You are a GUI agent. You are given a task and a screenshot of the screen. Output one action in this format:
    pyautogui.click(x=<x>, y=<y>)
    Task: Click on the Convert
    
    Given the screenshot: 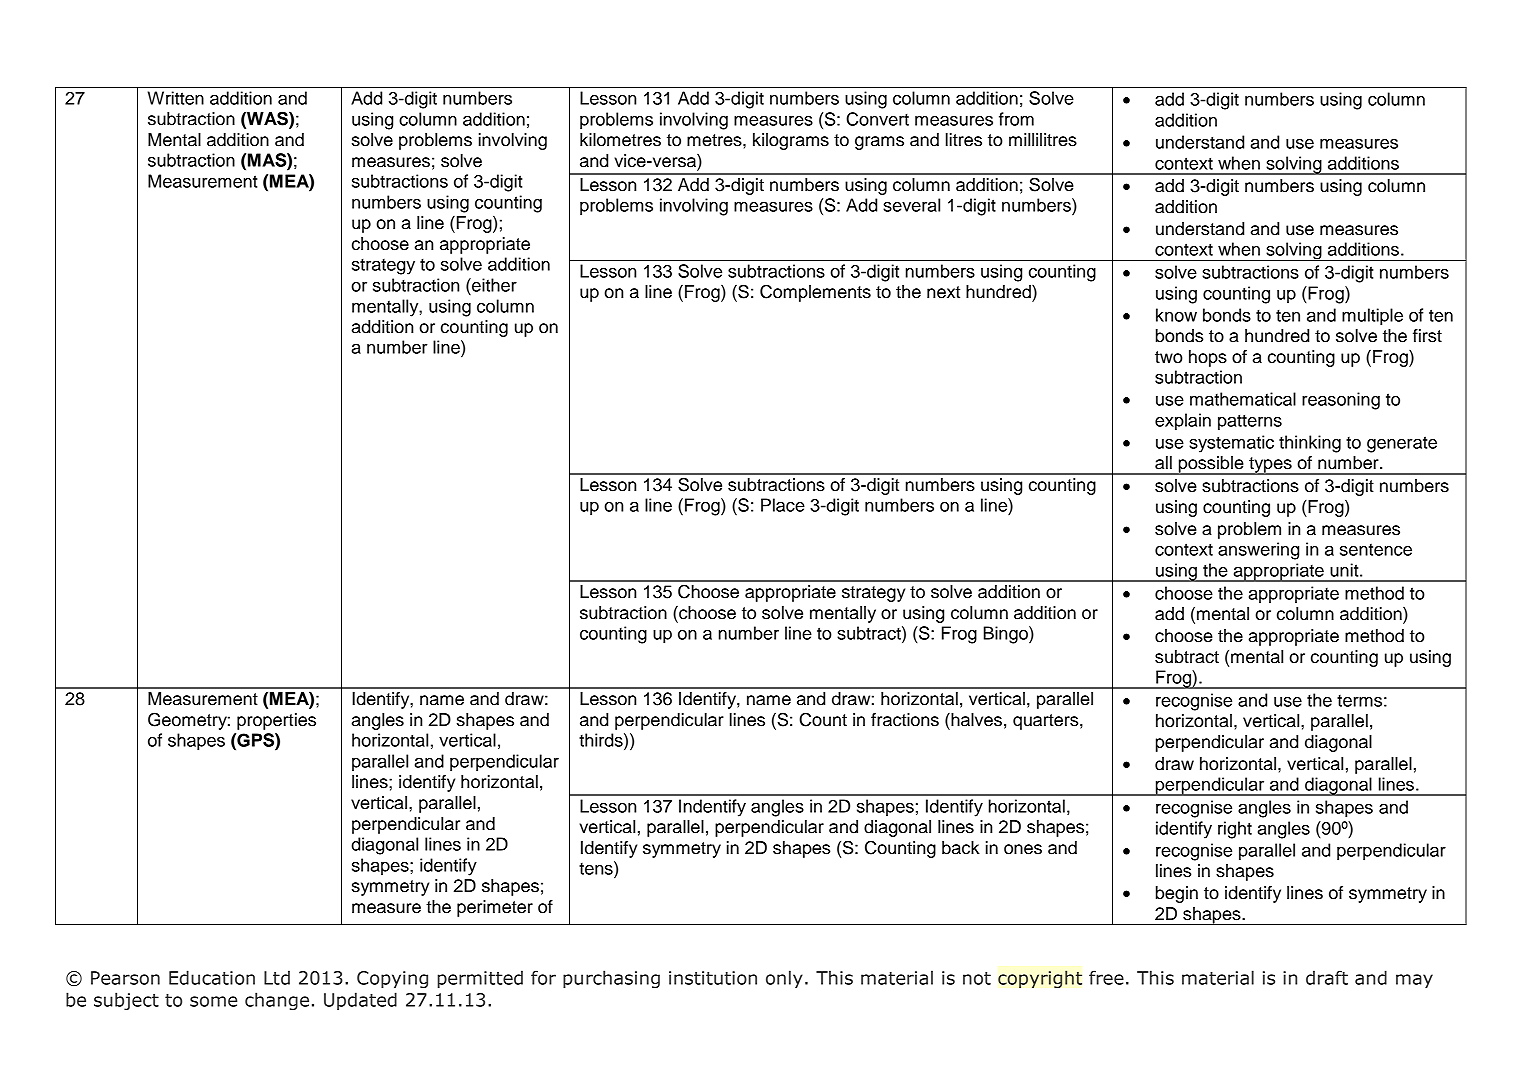 What is the action you would take?
    pyautogui.click(x=877, y=119)
